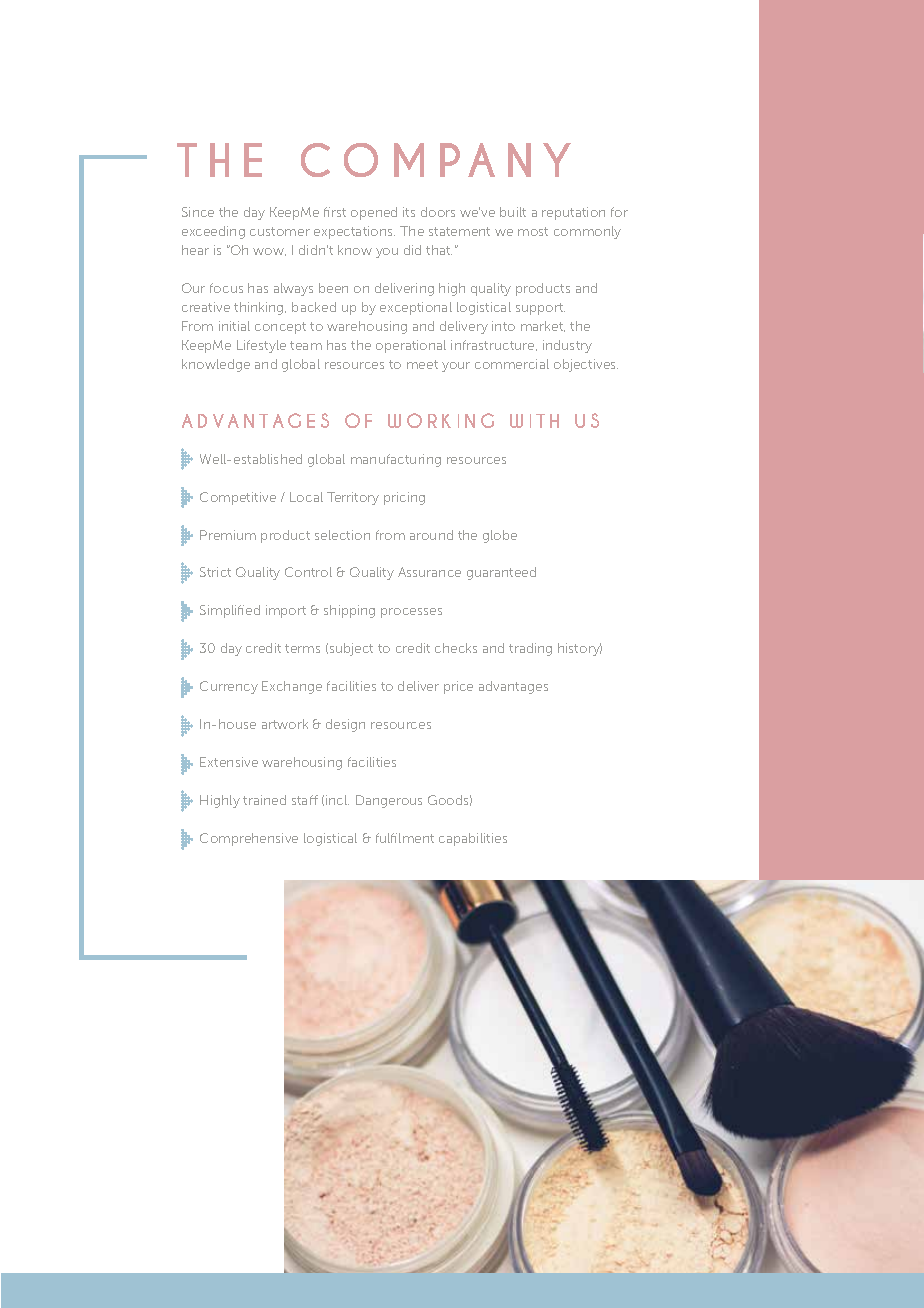  I want to click on Comprehensive, so click(249, 839).
